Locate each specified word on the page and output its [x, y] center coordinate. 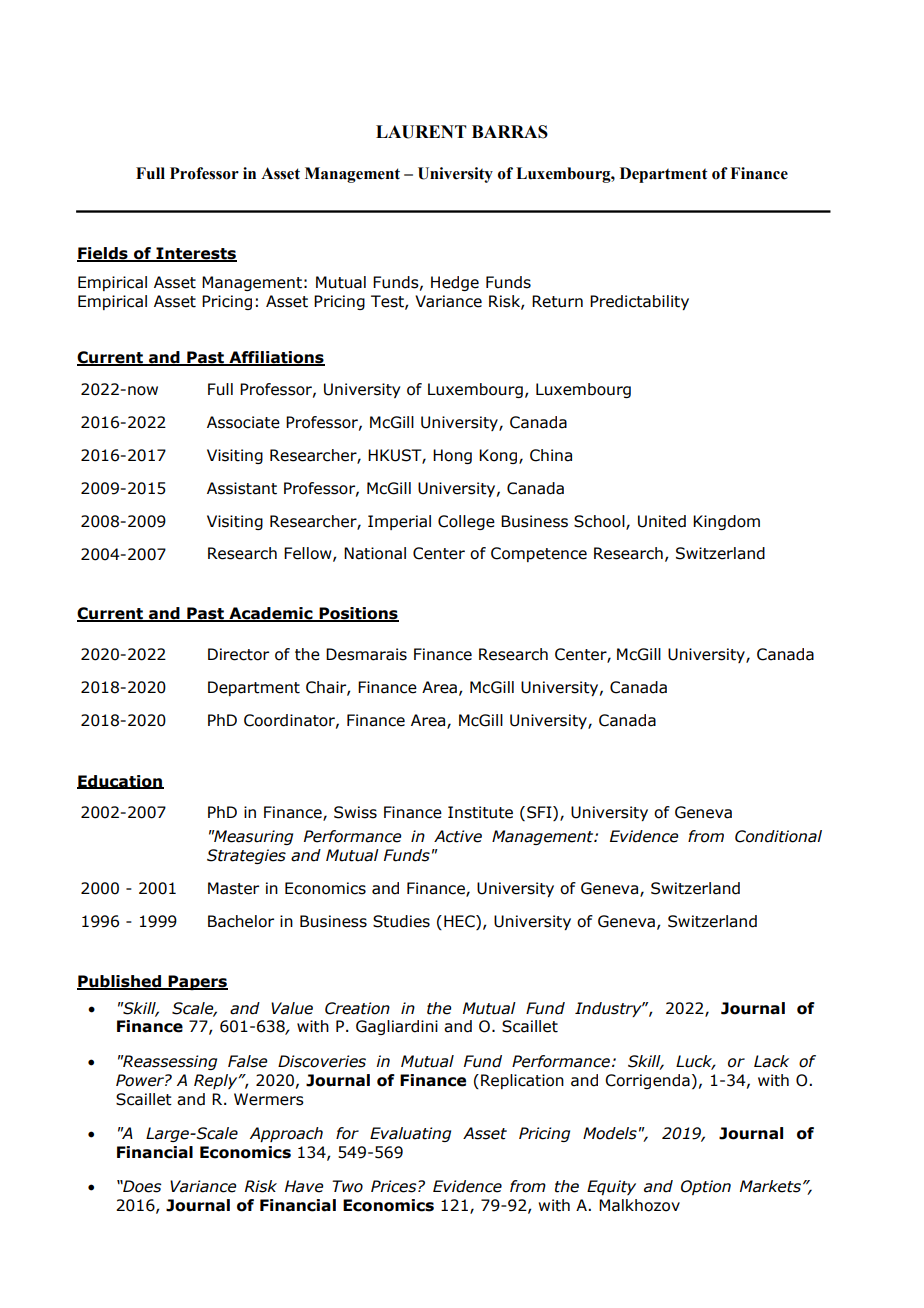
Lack [771, 1061]
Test [388, 302]
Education [120, 782]
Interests [195, 254]
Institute [480, 812]
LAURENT [421, 132]
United [662, 521]
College [466, 522]
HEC [460, 921]
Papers [197, 982]
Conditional [778, 836]
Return [557, 301]
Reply [217, 1081]
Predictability [639, 302]
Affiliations [276, 358]
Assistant [242, 488]
